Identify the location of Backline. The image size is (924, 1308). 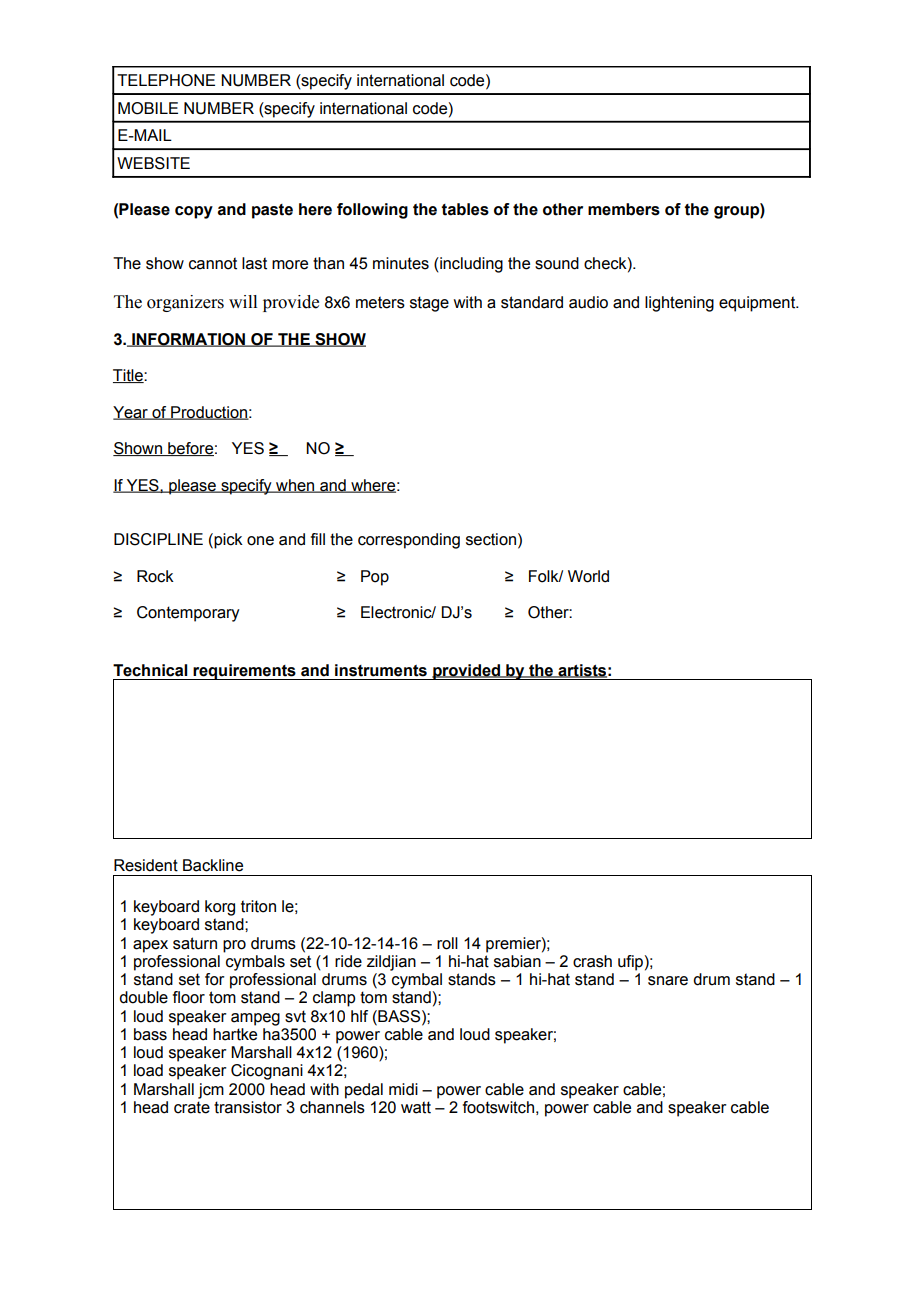
(213, 865).
